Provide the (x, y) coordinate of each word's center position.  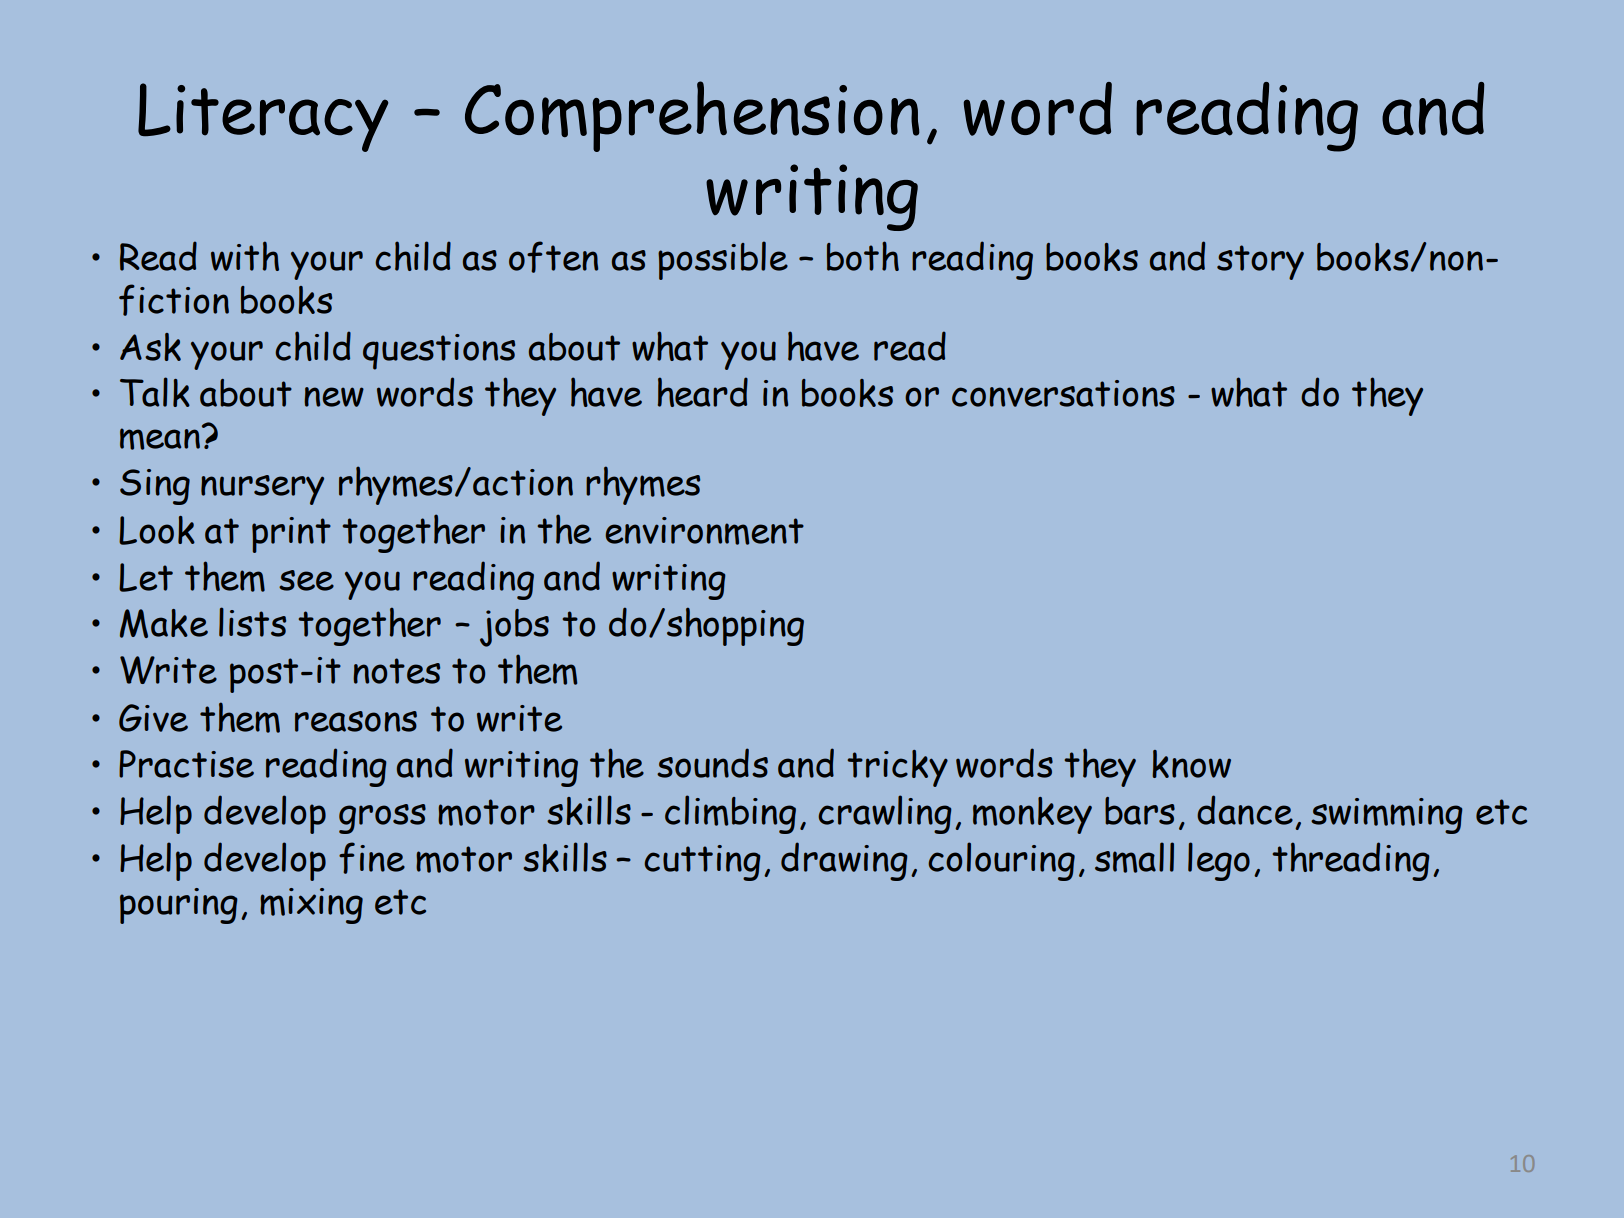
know (1191, 764)
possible (723, 260)
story (1260, 262)
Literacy (263, 117)
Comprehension (692, 116)
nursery (262, 490)
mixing (311, 906)
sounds (712, 763)
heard (703, 392)
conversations (1063, 393)
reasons (356, 721)
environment (704, 531)
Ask (150, 347)
